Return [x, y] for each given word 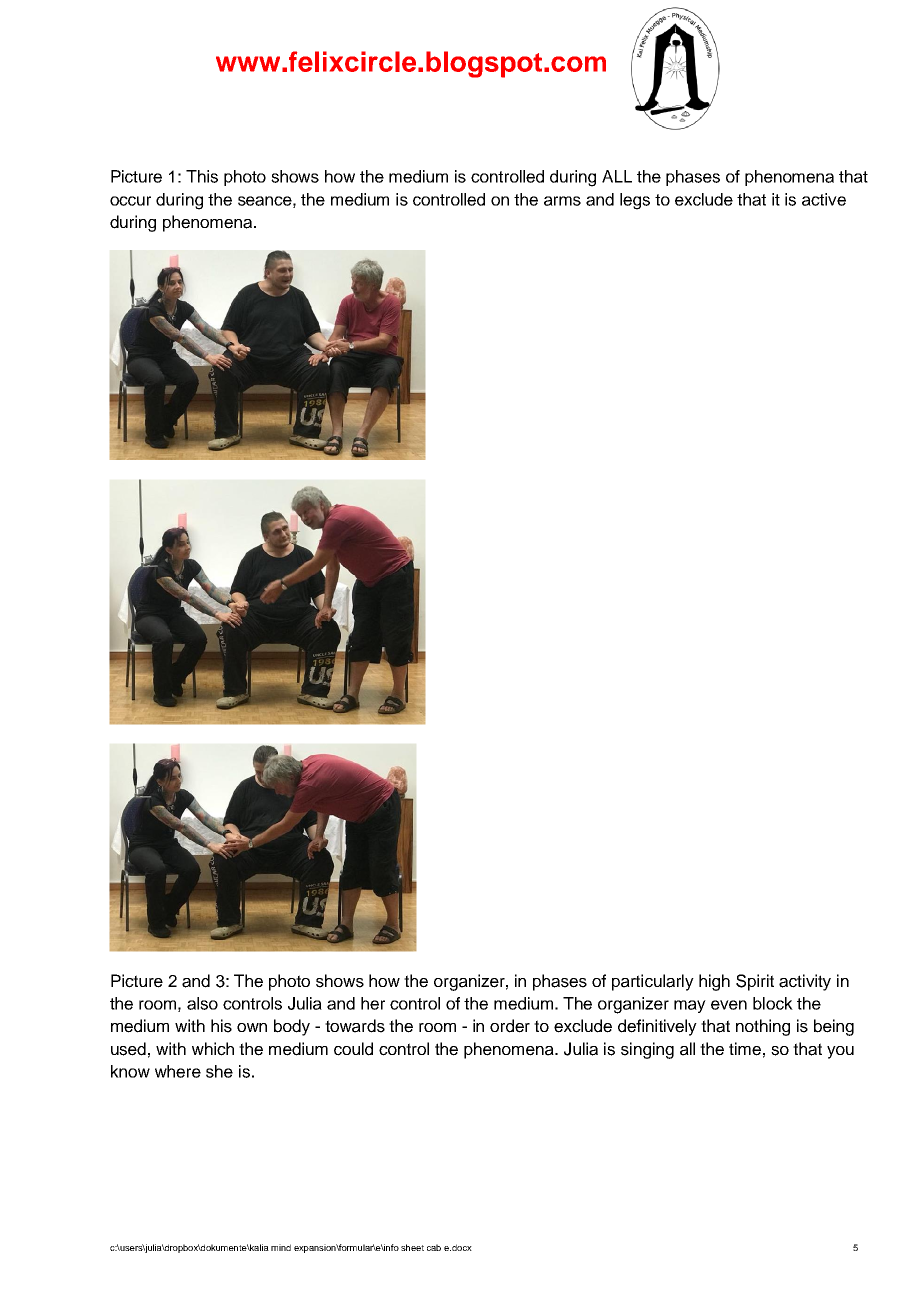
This [202, 176]
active [824, 199]
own [252, 1027]
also [202, 1003]
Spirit [755, 982]
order [510, 1026]
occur [130, 201]
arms [562, 201]
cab [434, 1247]
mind [281, 1247]
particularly [653, 982]
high [714, 982]
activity [805, 982]
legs [635, 201]
